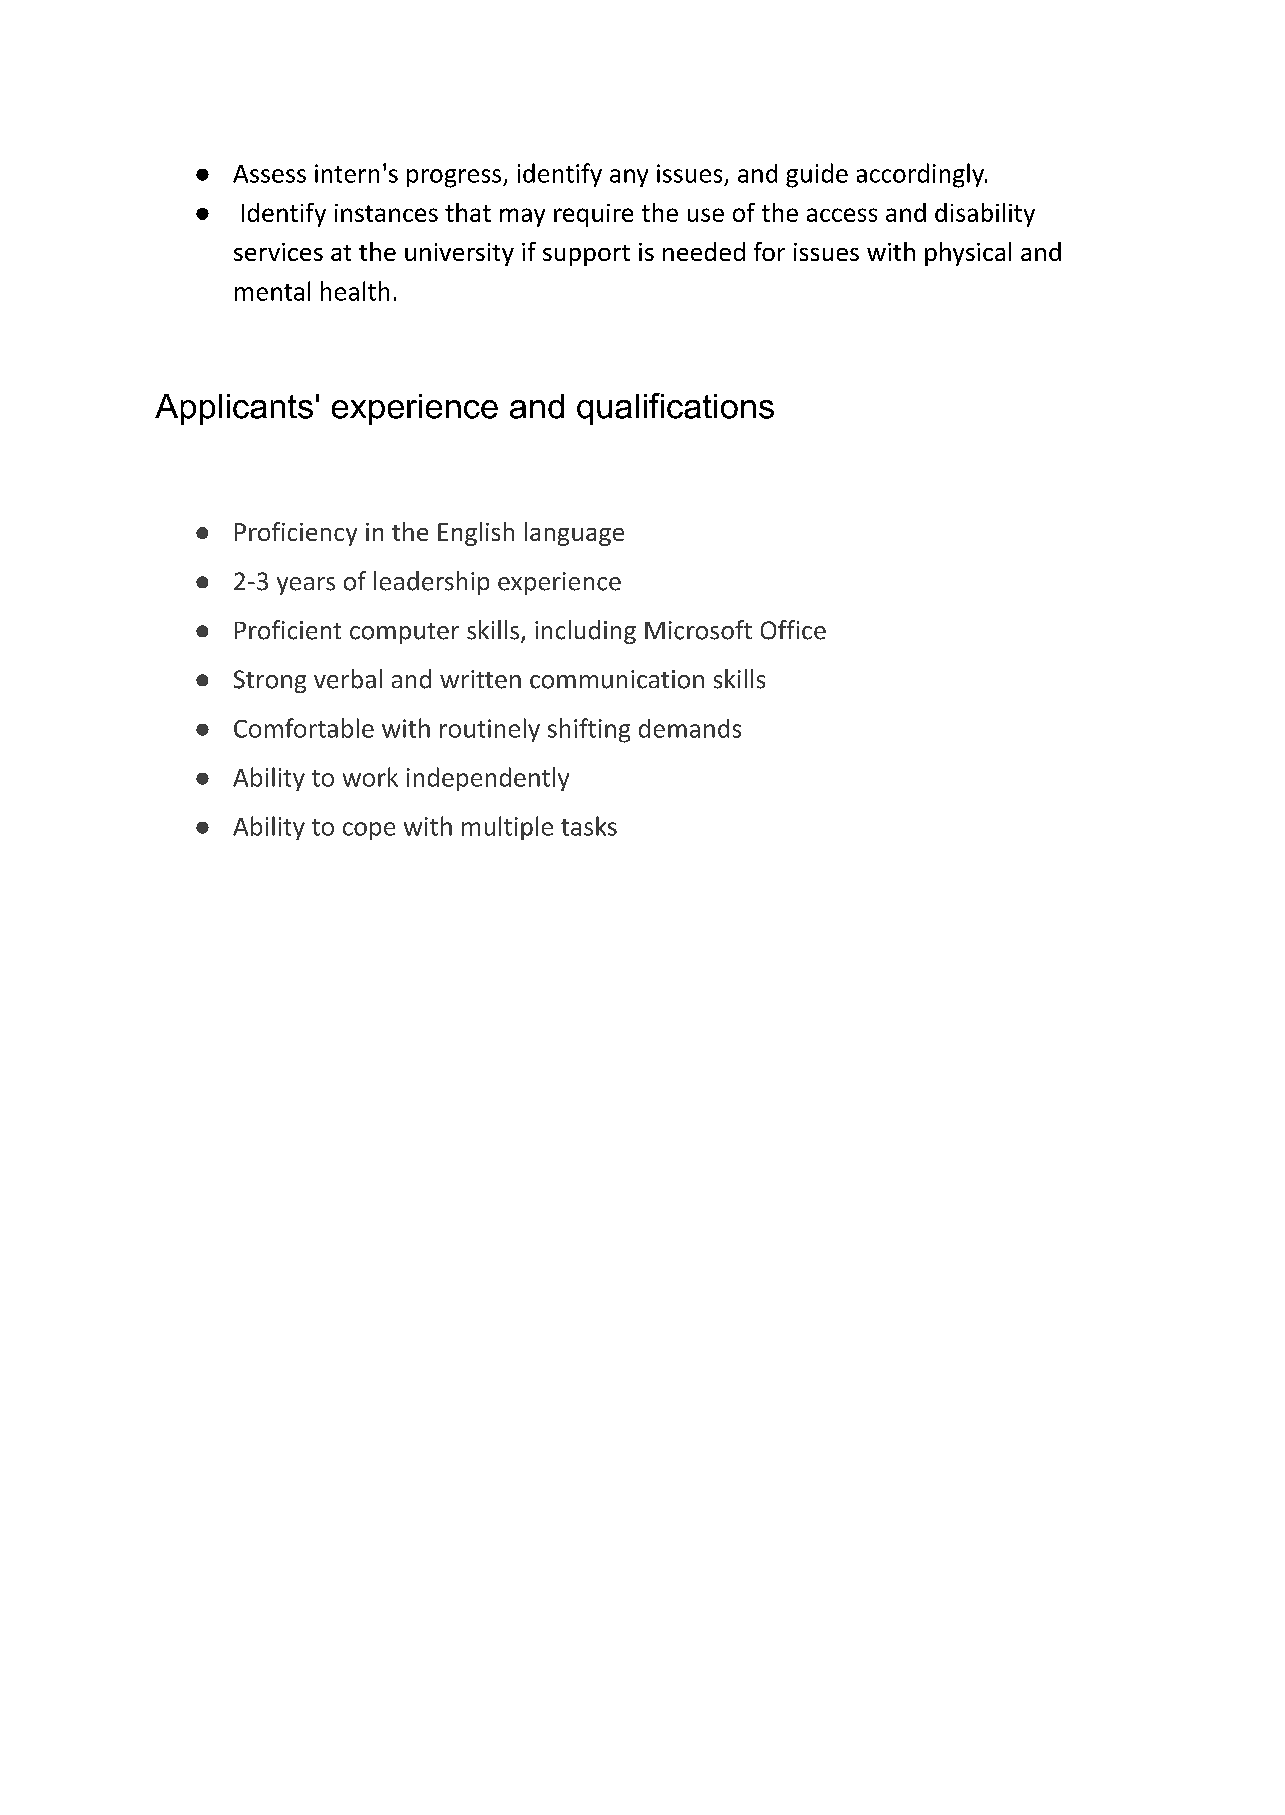 Image resolution: width=1285 pixels, height=1815 pixels. Describe the element at coordinates (629, 178) in the screenshot. I see `any` at that location.
